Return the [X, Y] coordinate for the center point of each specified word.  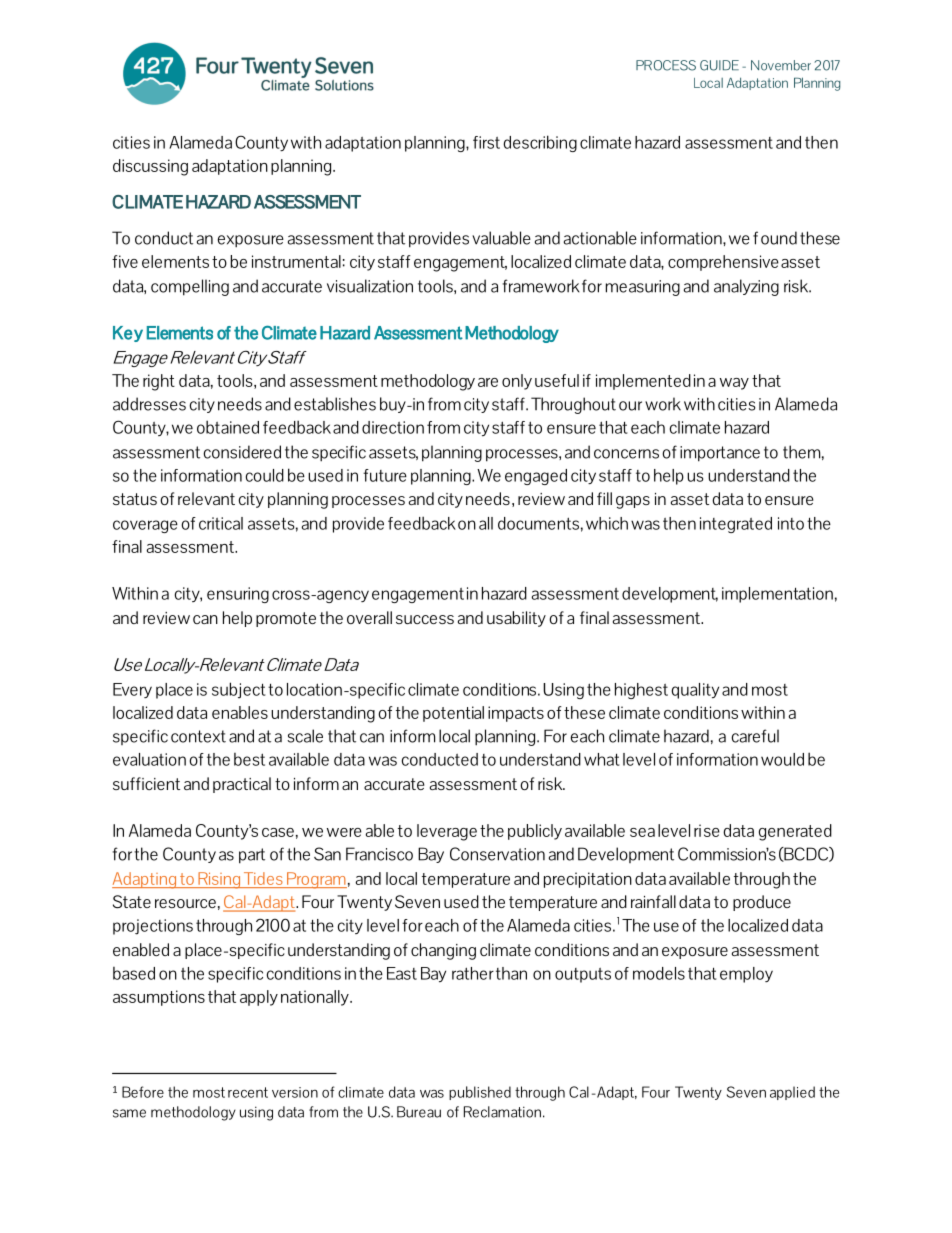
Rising [219, 880]
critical [221, 523]
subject [239, 690]
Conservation [497, 854]
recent [248, 1092]
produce [762, 903]
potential [453, 714]
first [486, 142]
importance [720, 454]
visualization [370, 286]
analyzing [746, 287]
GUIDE [719, 65]
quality [695, 691]
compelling [190, 287]
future [385, 475]
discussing [150, 167]
